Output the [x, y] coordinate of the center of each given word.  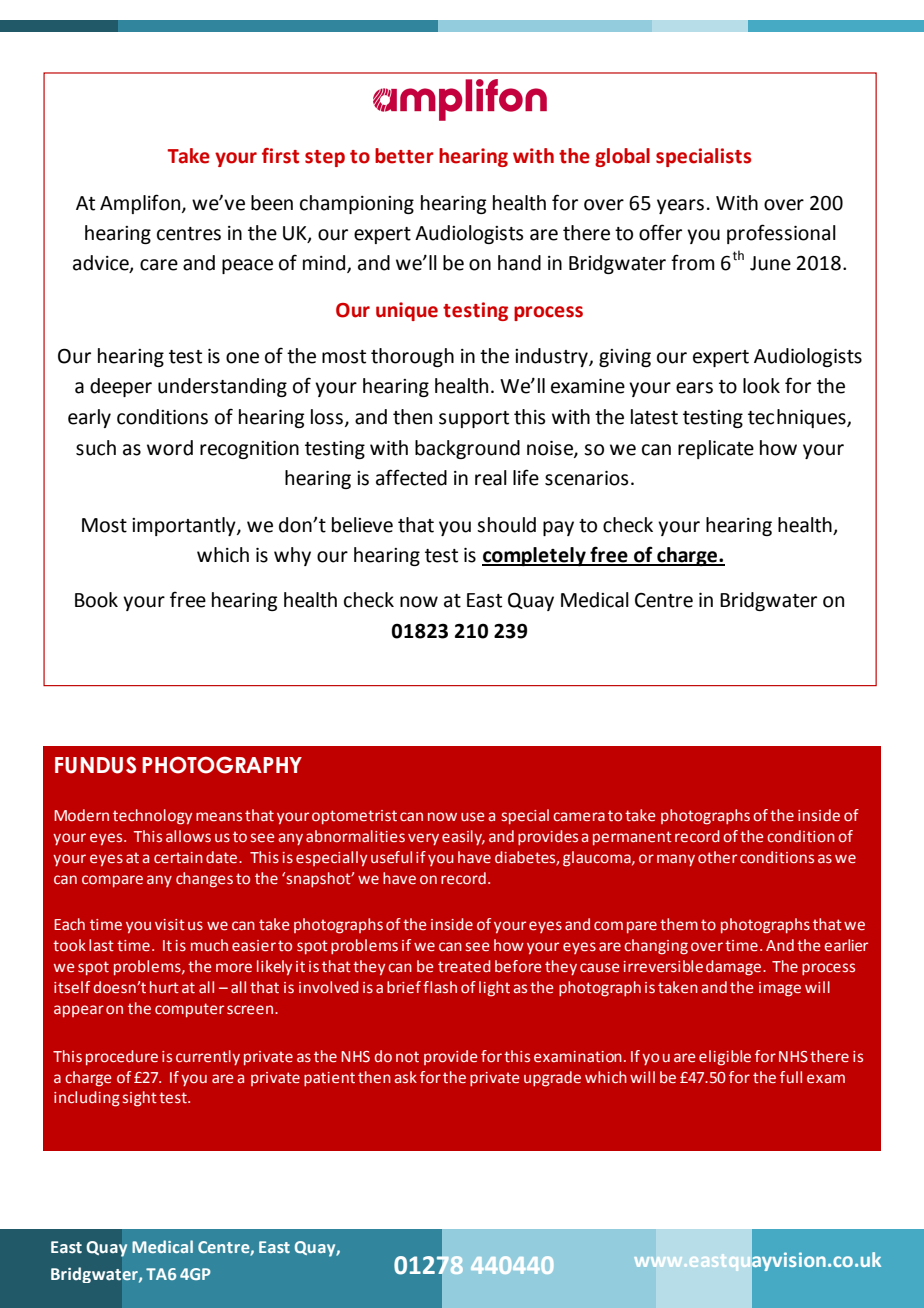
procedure [122, 1057]
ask [405, 1077]
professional [781, 234]
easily [463, 837]
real [491, 478]
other [717, 857]
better [404, 156]
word [170, 448]
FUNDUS [95, 765]
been [272, 203]
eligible [725, 1058]
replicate [716, 449]
